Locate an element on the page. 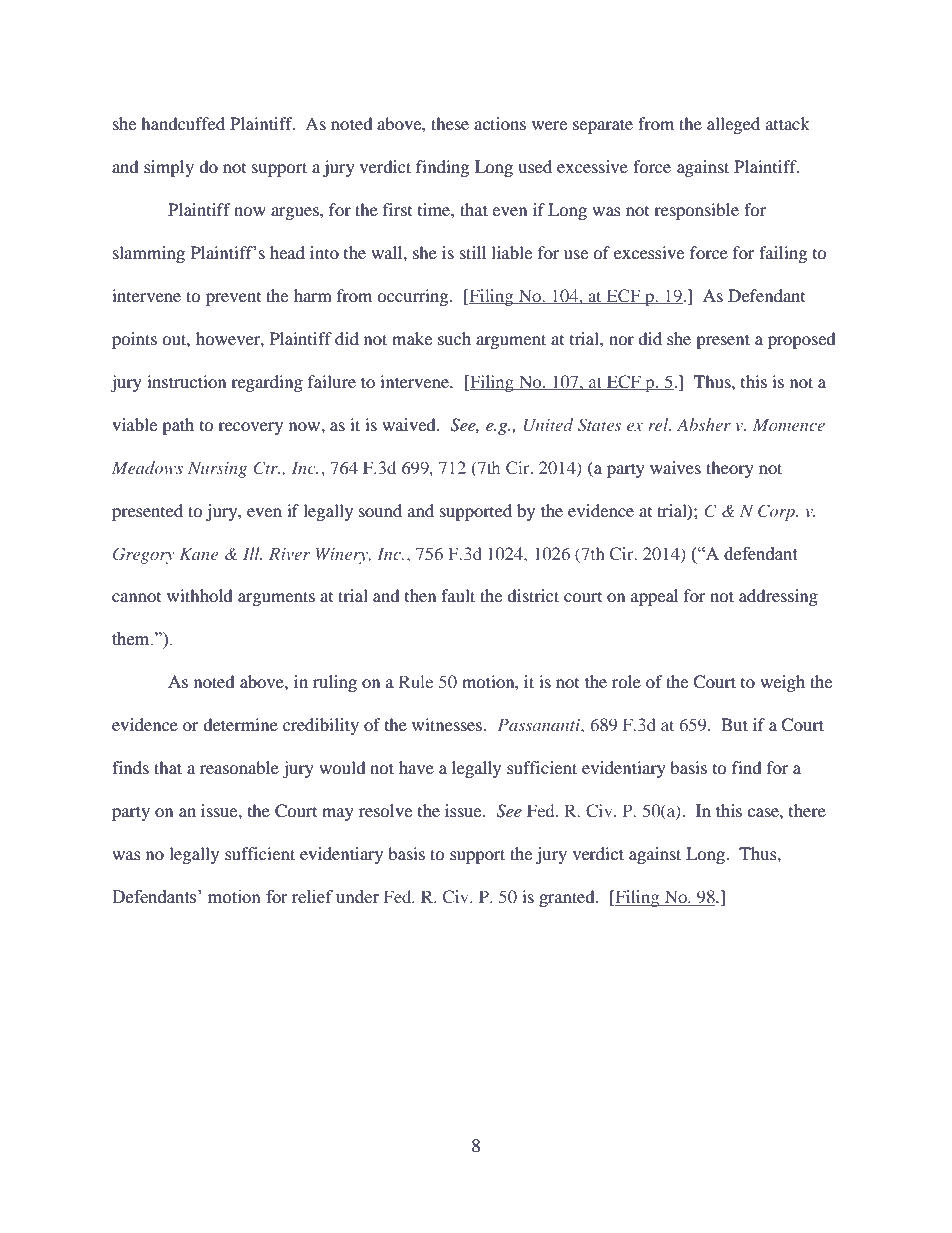 This document has height=1233, width=952. handcuffed is located at coordinates (183, 123).
